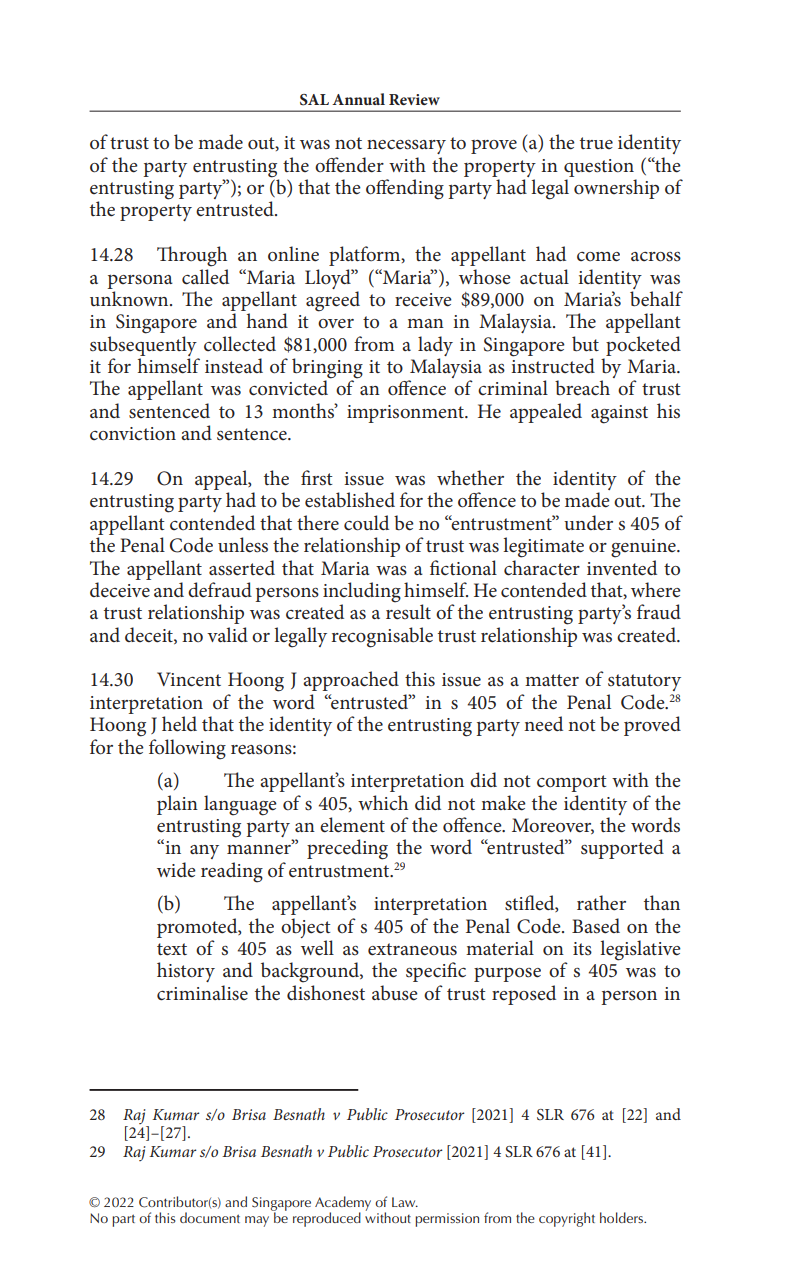 This screenshot has height=1269, width=804. Describe the element at coordinates (596, 143) in the screenshot. I see `true` at that location.
